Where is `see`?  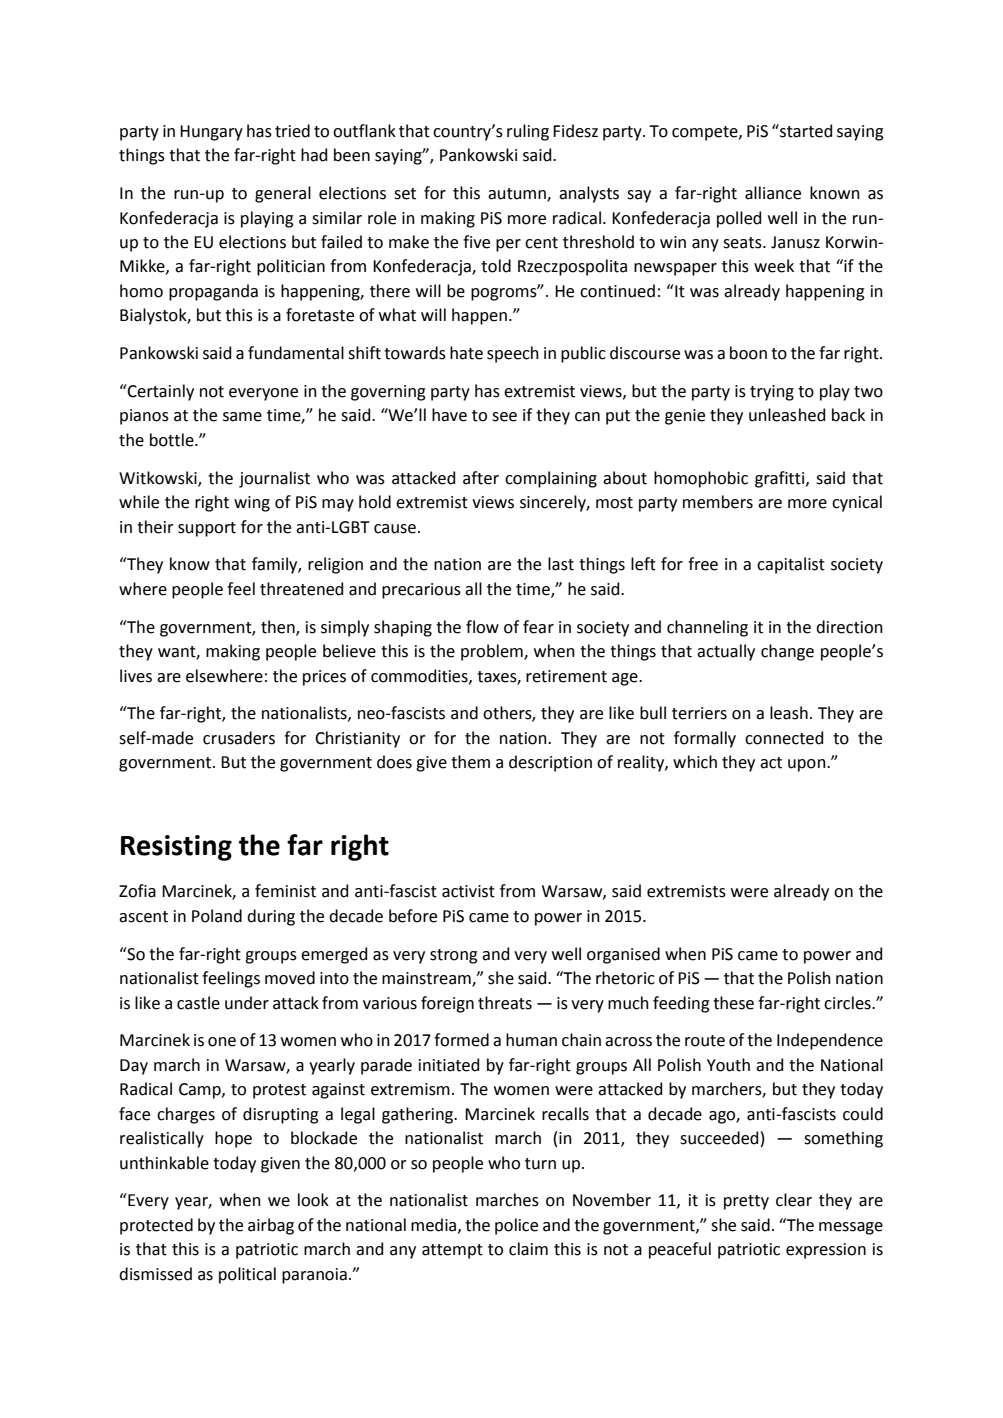 see is located at coordinates (504, 417).
